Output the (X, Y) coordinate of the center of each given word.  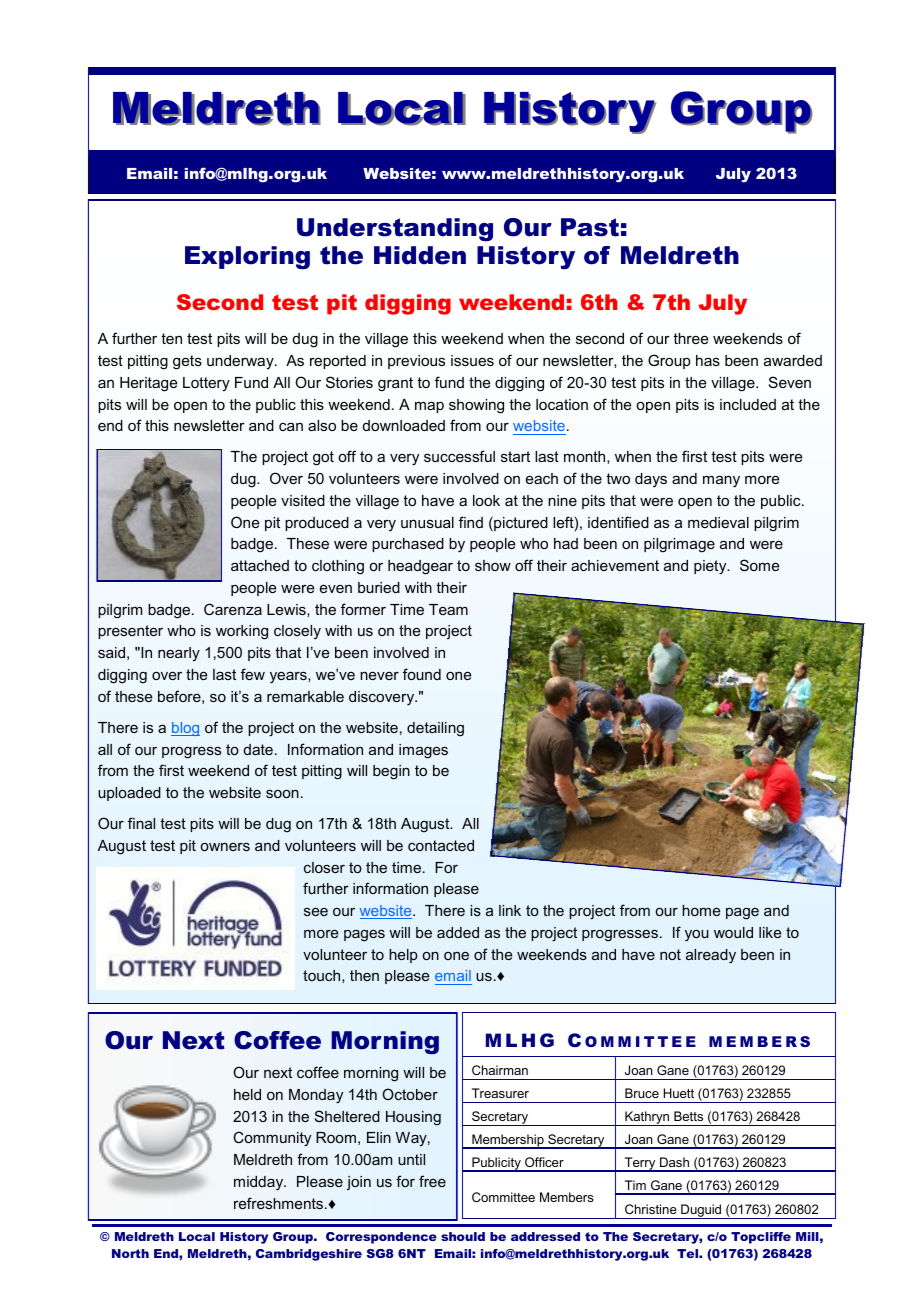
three (690, 338)
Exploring (247, 257)
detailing (435, 729)
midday (260, 1183)
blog (185, 729)
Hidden (420, 255)
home (701, 910)
